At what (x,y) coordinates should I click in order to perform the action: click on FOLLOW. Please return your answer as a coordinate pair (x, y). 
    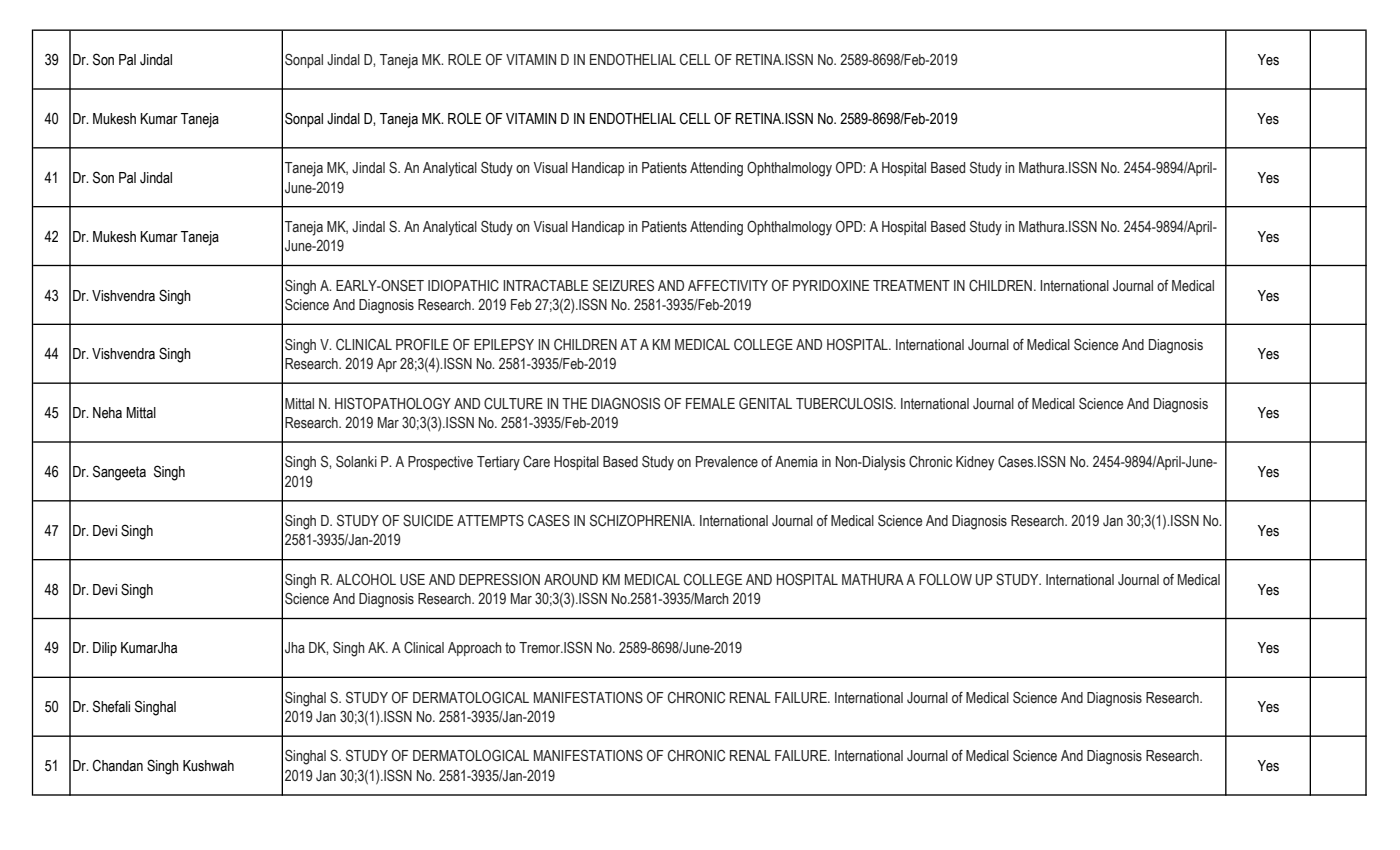
    Looking at the image, I should click on (945, 579).
